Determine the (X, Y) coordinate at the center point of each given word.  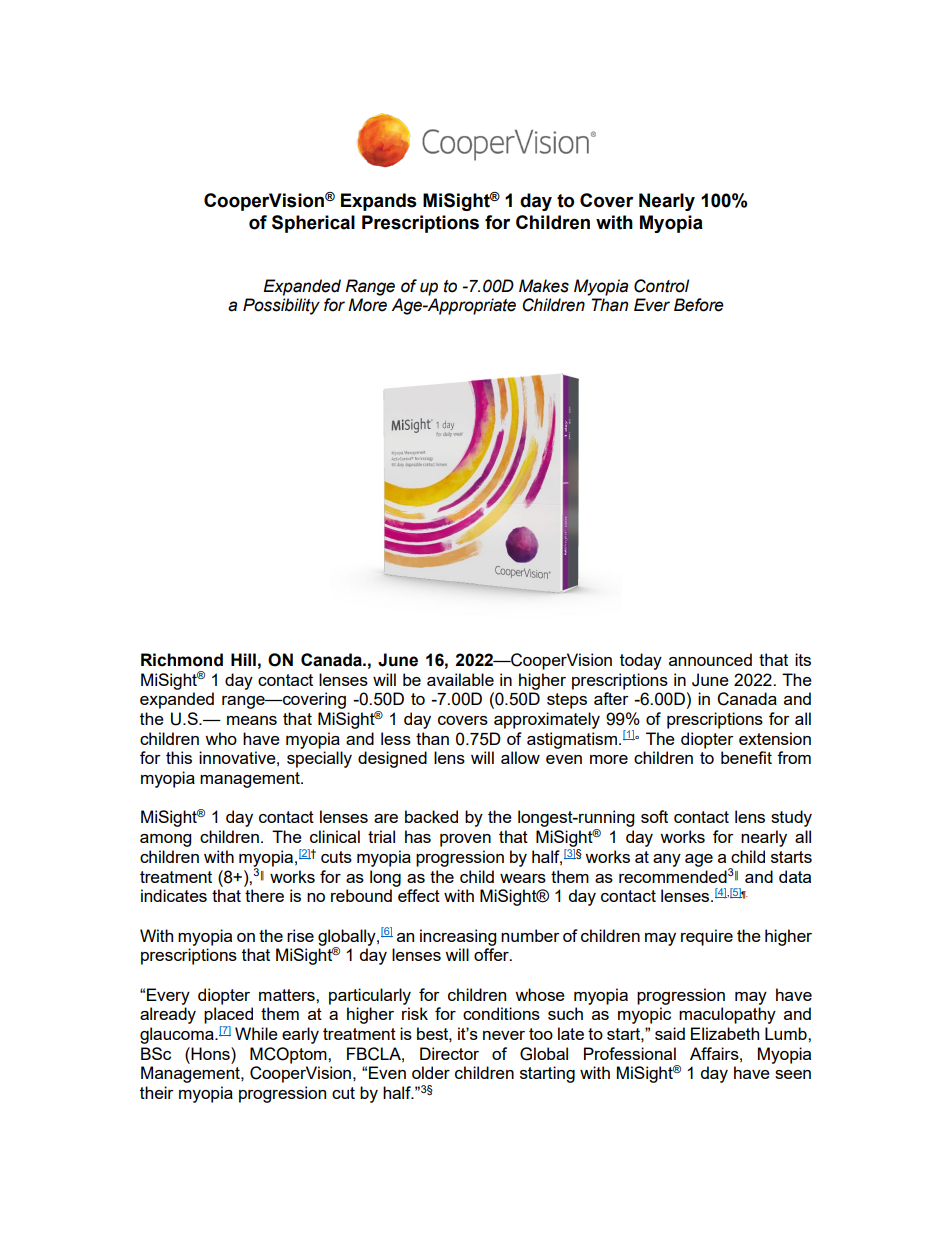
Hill (243, 659)
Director (449, 1053)
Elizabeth (725, 1033)
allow (520, 757)
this (179, 757)
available (460, 679)
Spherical (313, 224)
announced (710, 659)
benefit (746, 757)
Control (661, 286)
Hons (210, 1053)
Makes (544, 286)
